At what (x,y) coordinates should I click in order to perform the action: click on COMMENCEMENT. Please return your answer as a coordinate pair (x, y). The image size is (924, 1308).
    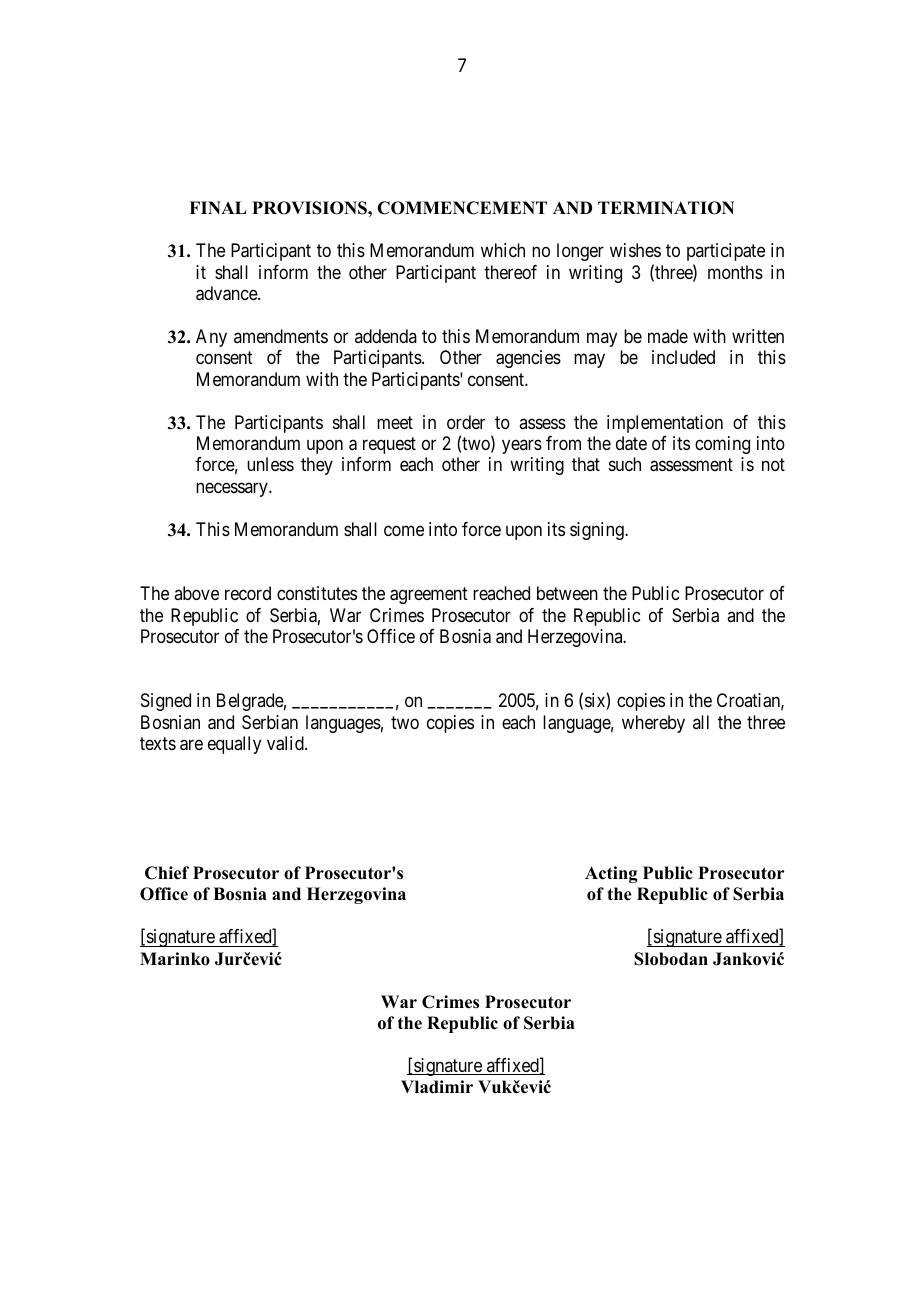
    Looking at the image, I should click on (462, 208).
